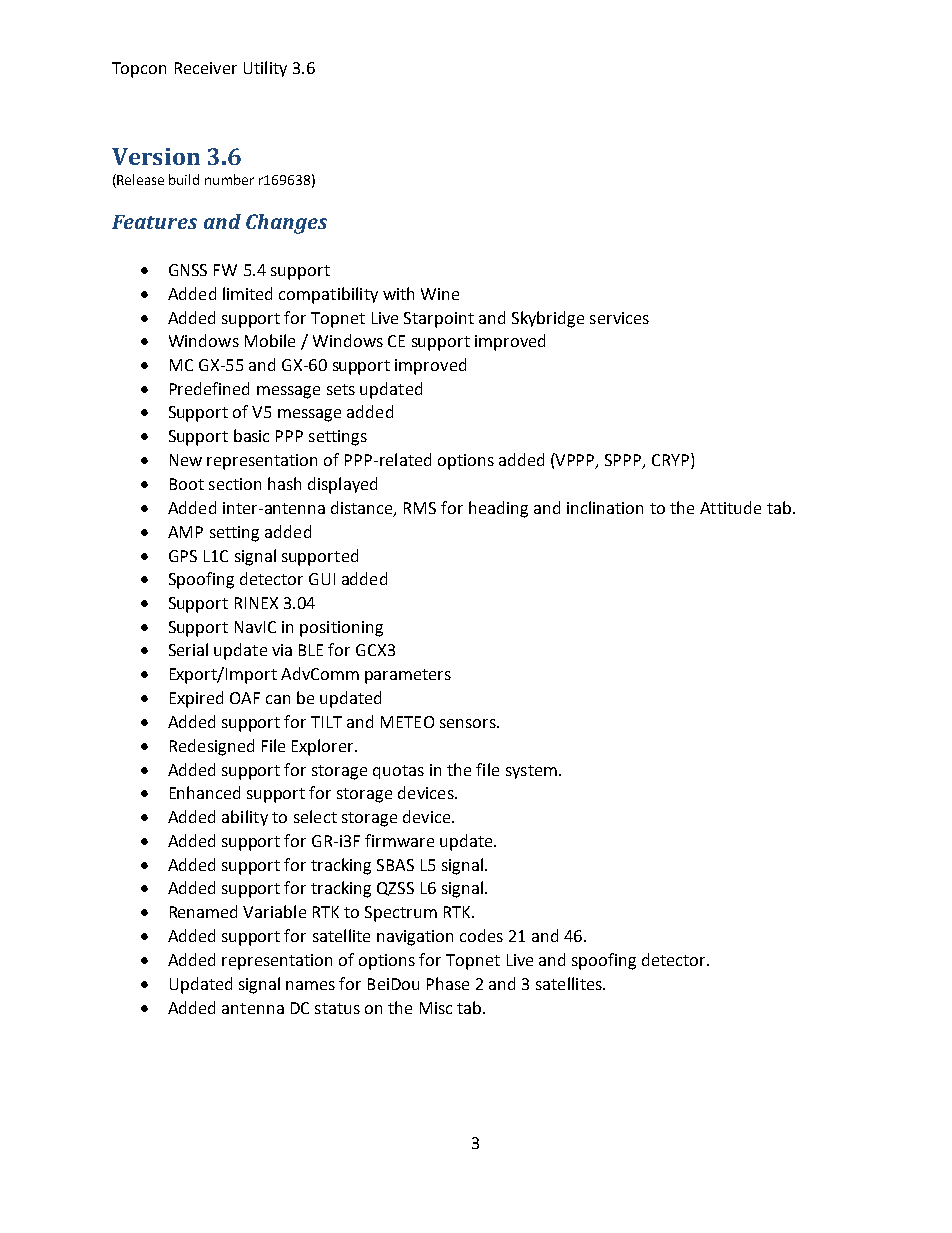  I want to click on Phase, so click(448, 983).
